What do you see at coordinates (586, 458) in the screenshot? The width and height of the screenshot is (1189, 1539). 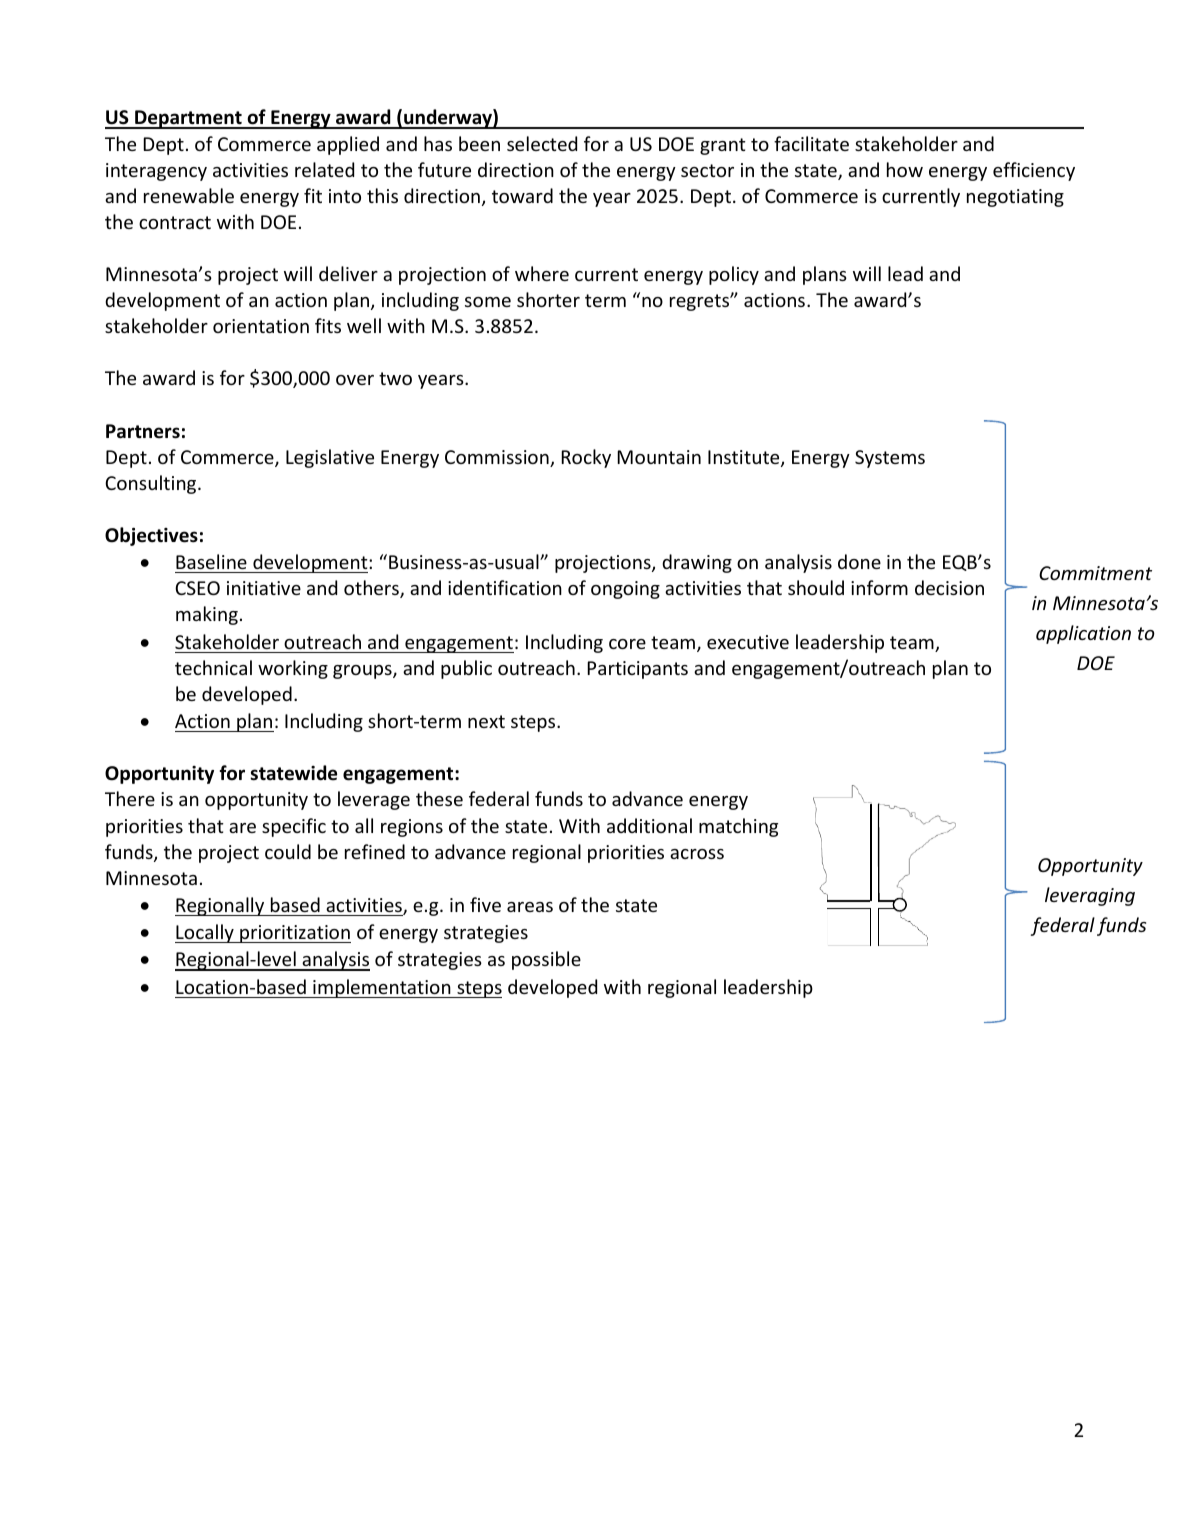 I see `Rocky` at bounding box center [586, 458].
